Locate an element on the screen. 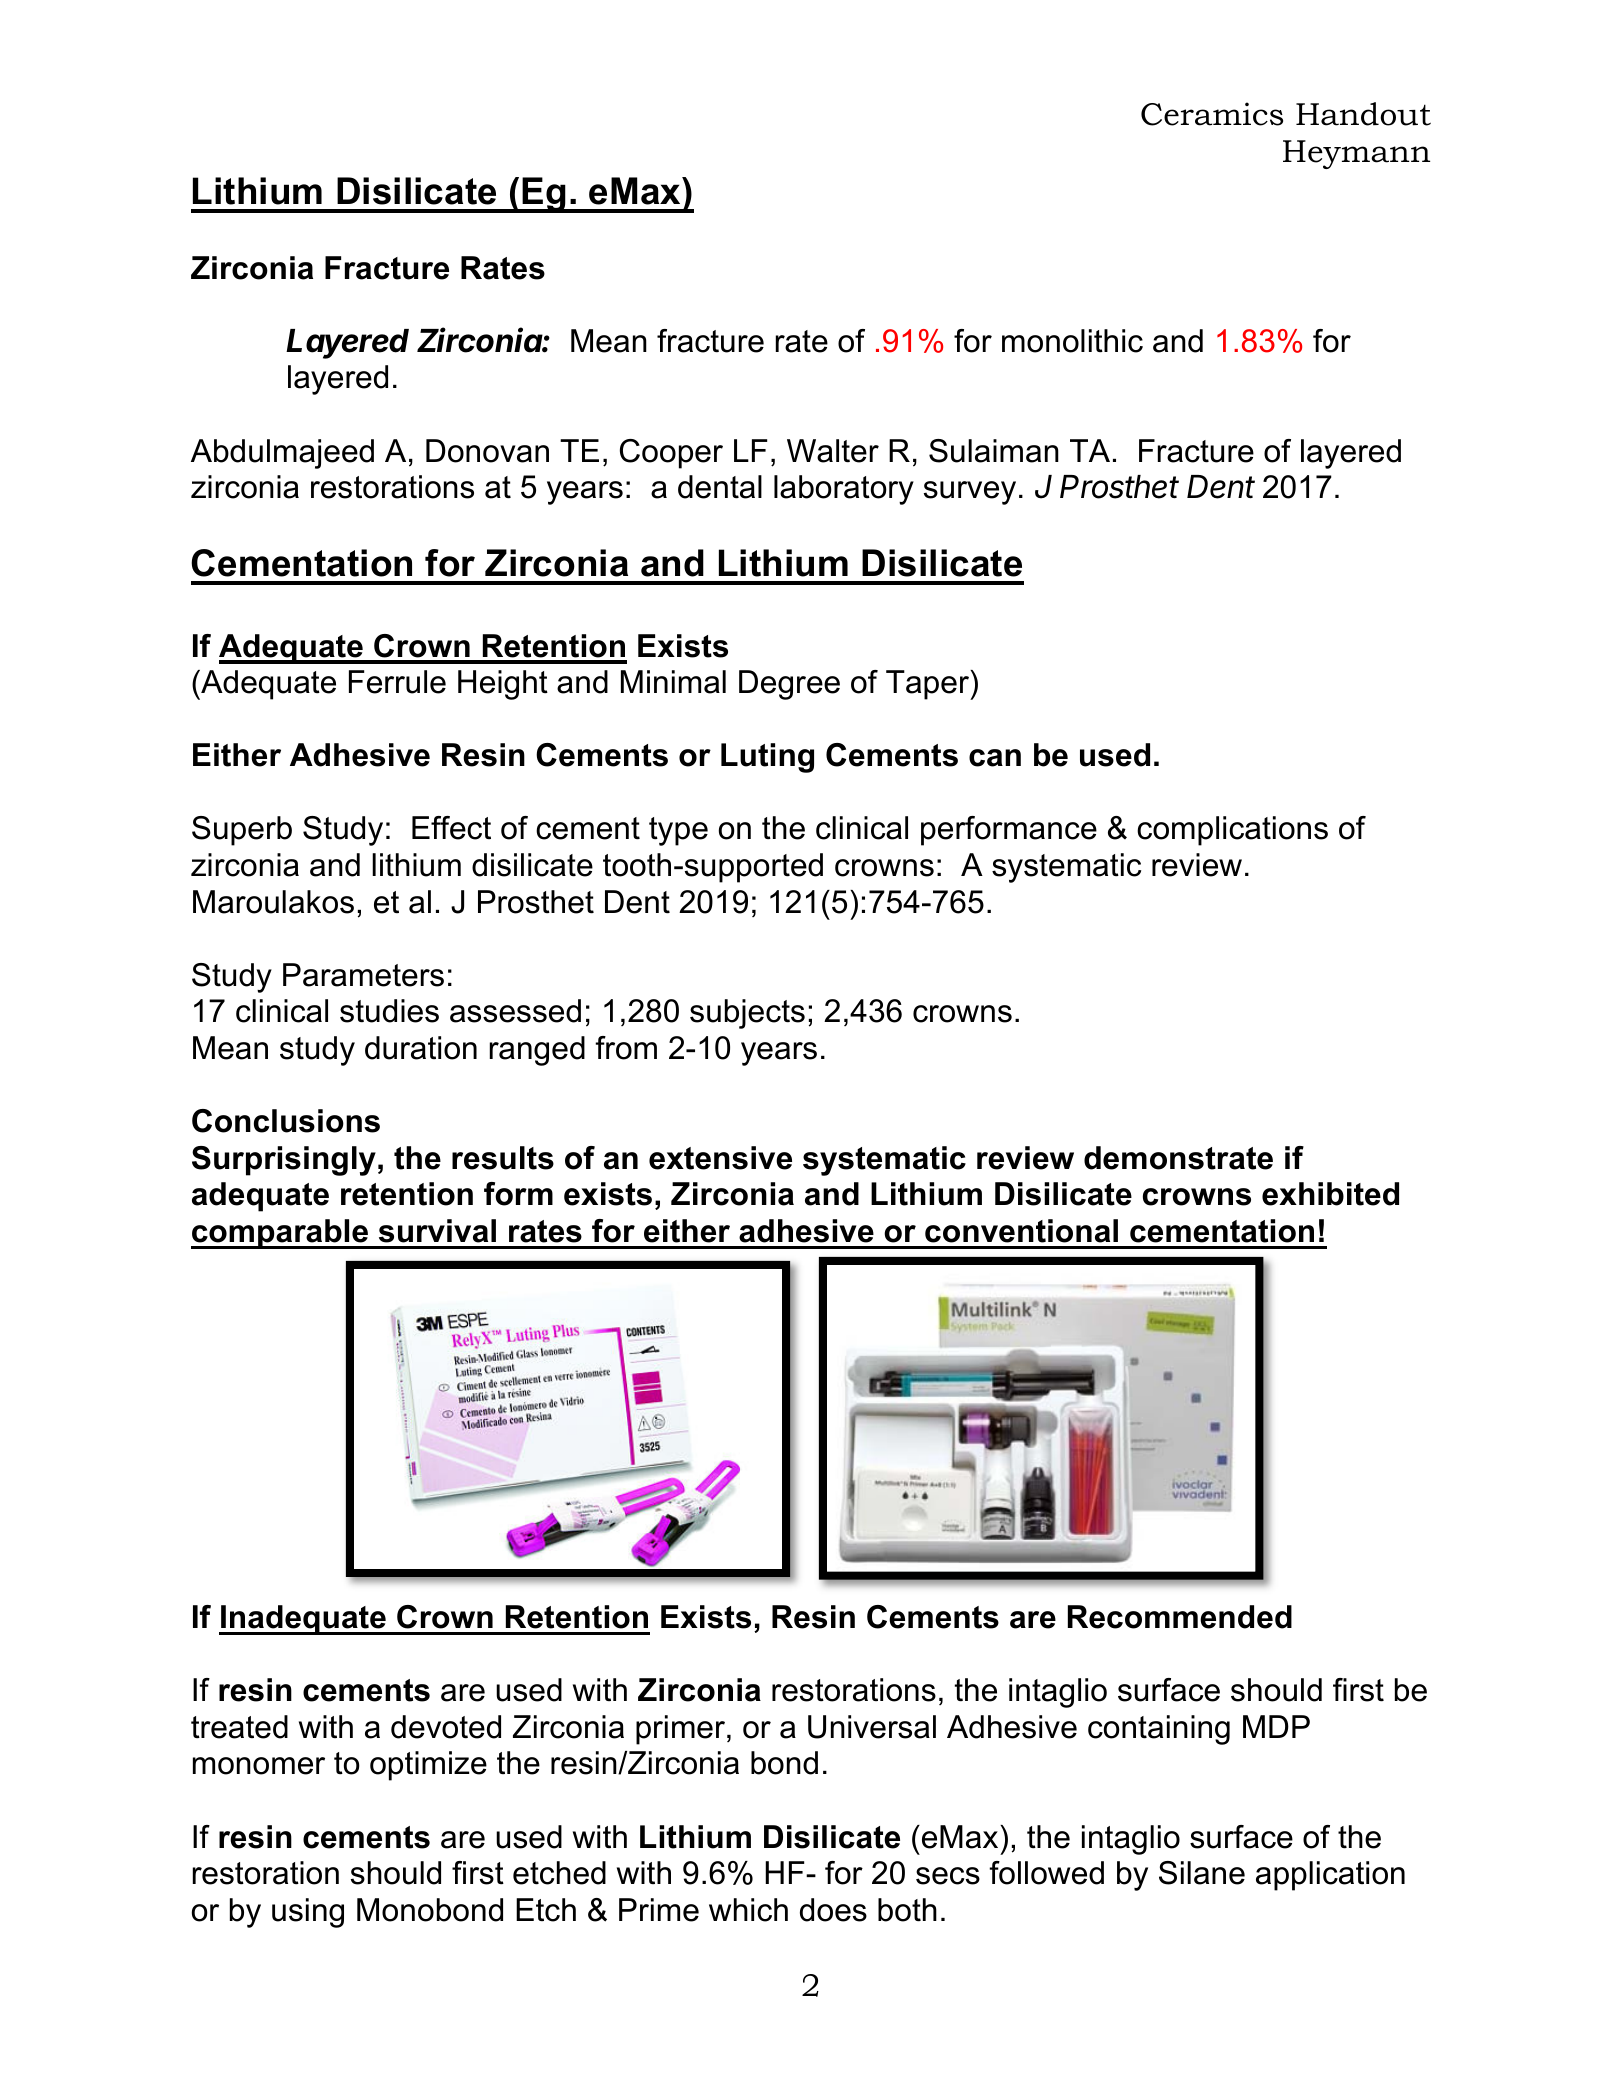  conventional is located at coordinates (1021, 1231).
